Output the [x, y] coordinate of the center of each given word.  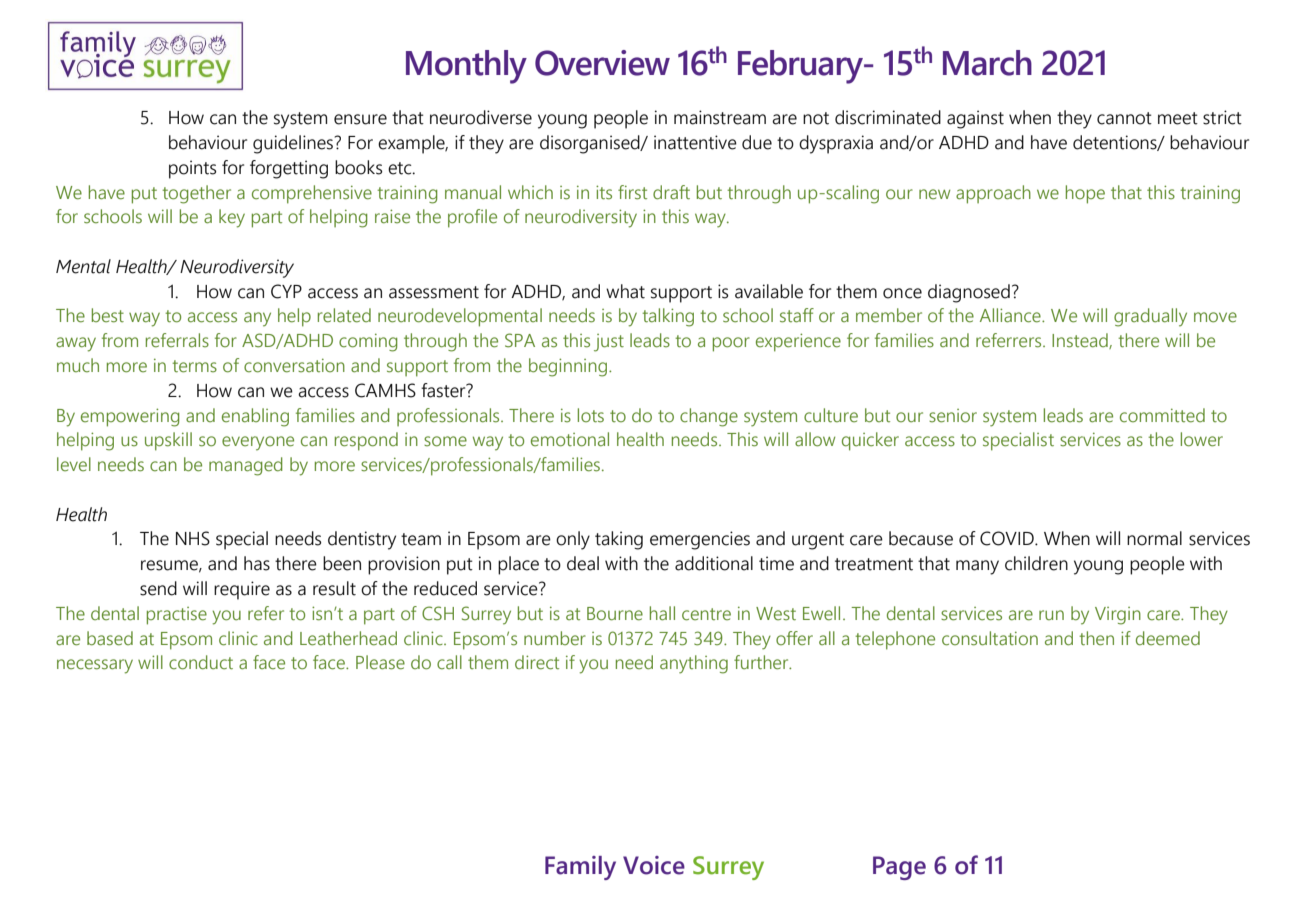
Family [580, 868]
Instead [1081, 341]
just [609, 343]
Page [899, 868]
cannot [1124, 118]
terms [194, 366]
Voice [654, 865]
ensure [360, 119]
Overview [602, 63]
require [242, 590]
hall [662, 613]
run [1051, 615]
